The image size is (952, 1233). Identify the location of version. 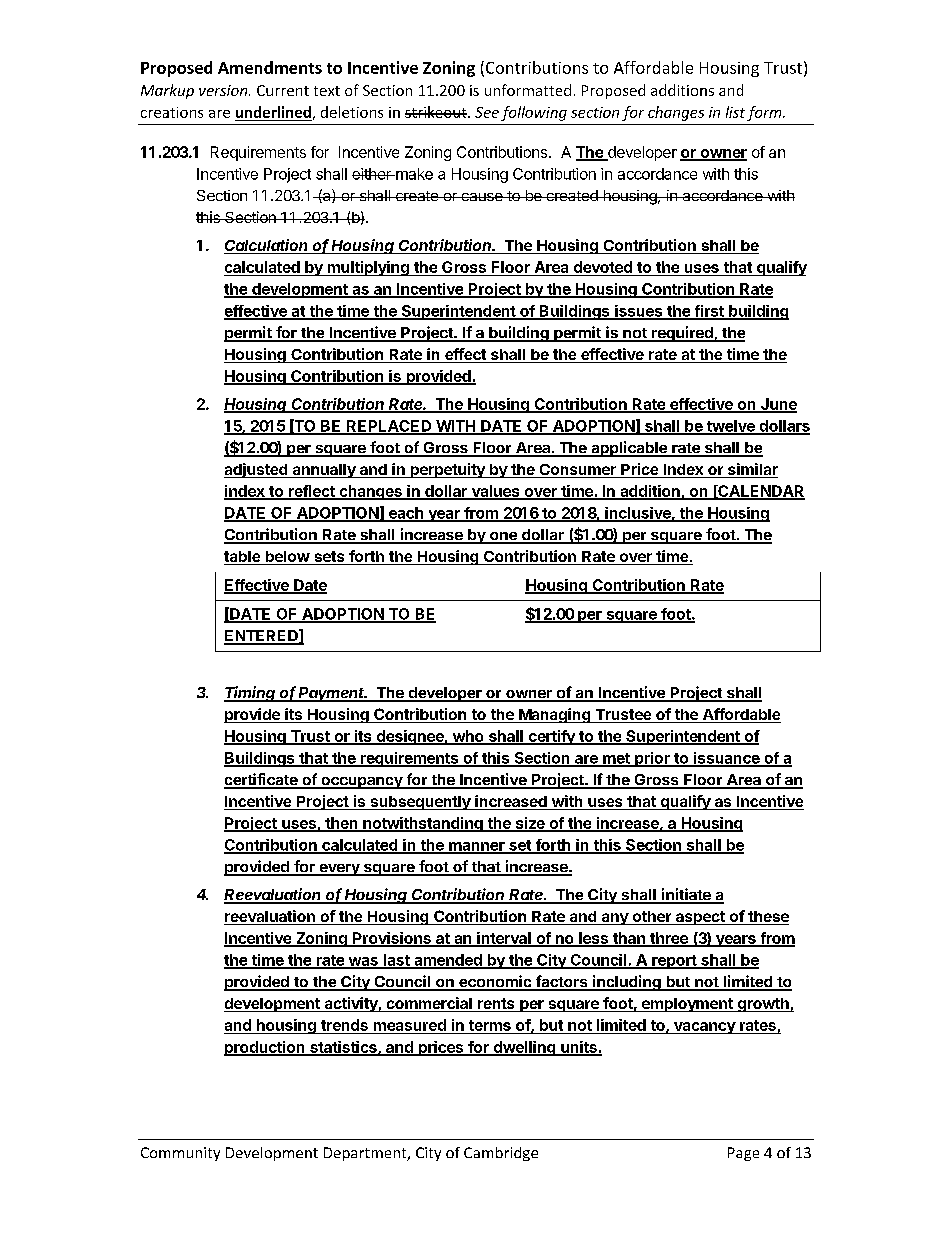
(224, 90).
